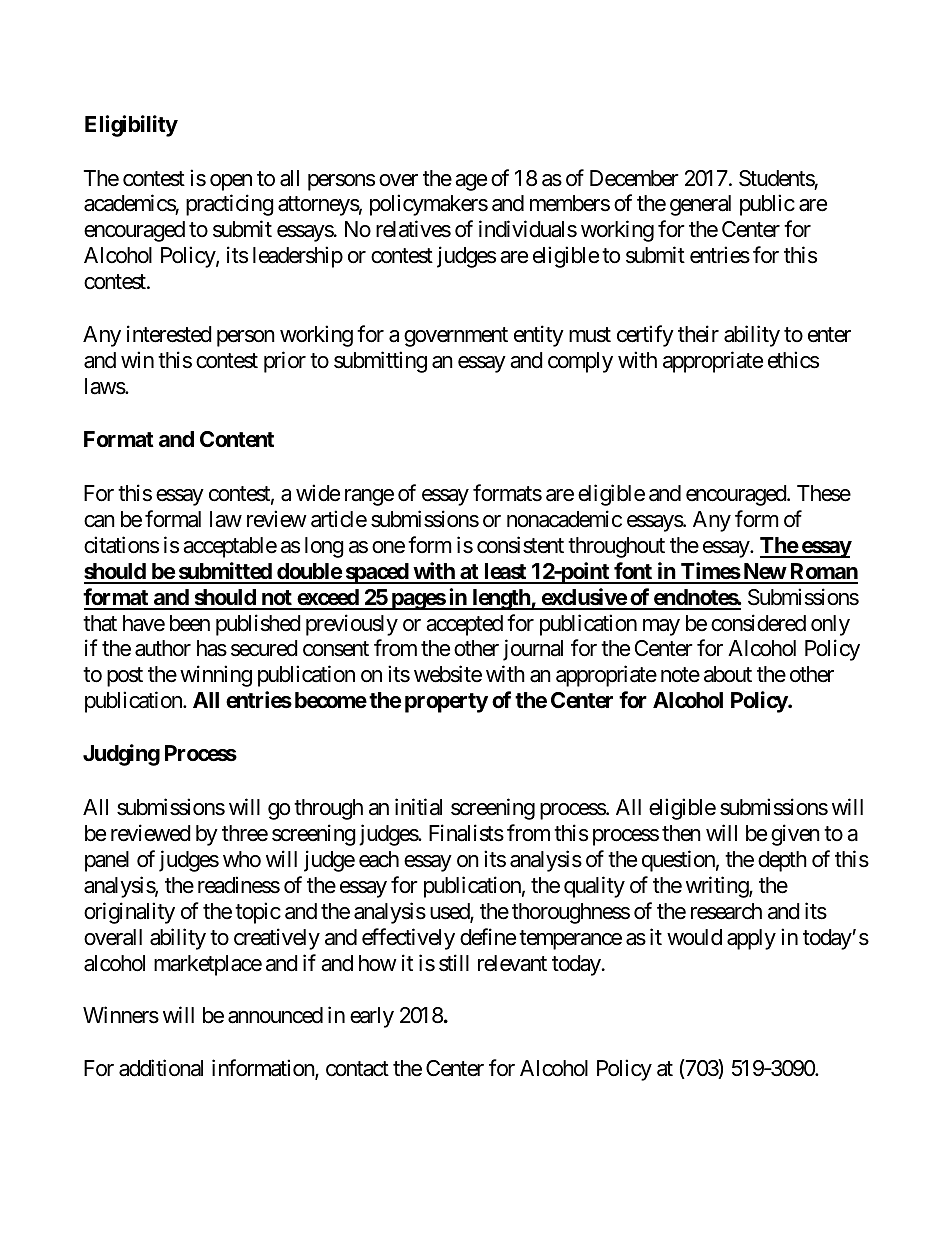 The image size is (952, 1233). Describe the element at coordinates (231, 182) in the document. I see `open` at that location.
